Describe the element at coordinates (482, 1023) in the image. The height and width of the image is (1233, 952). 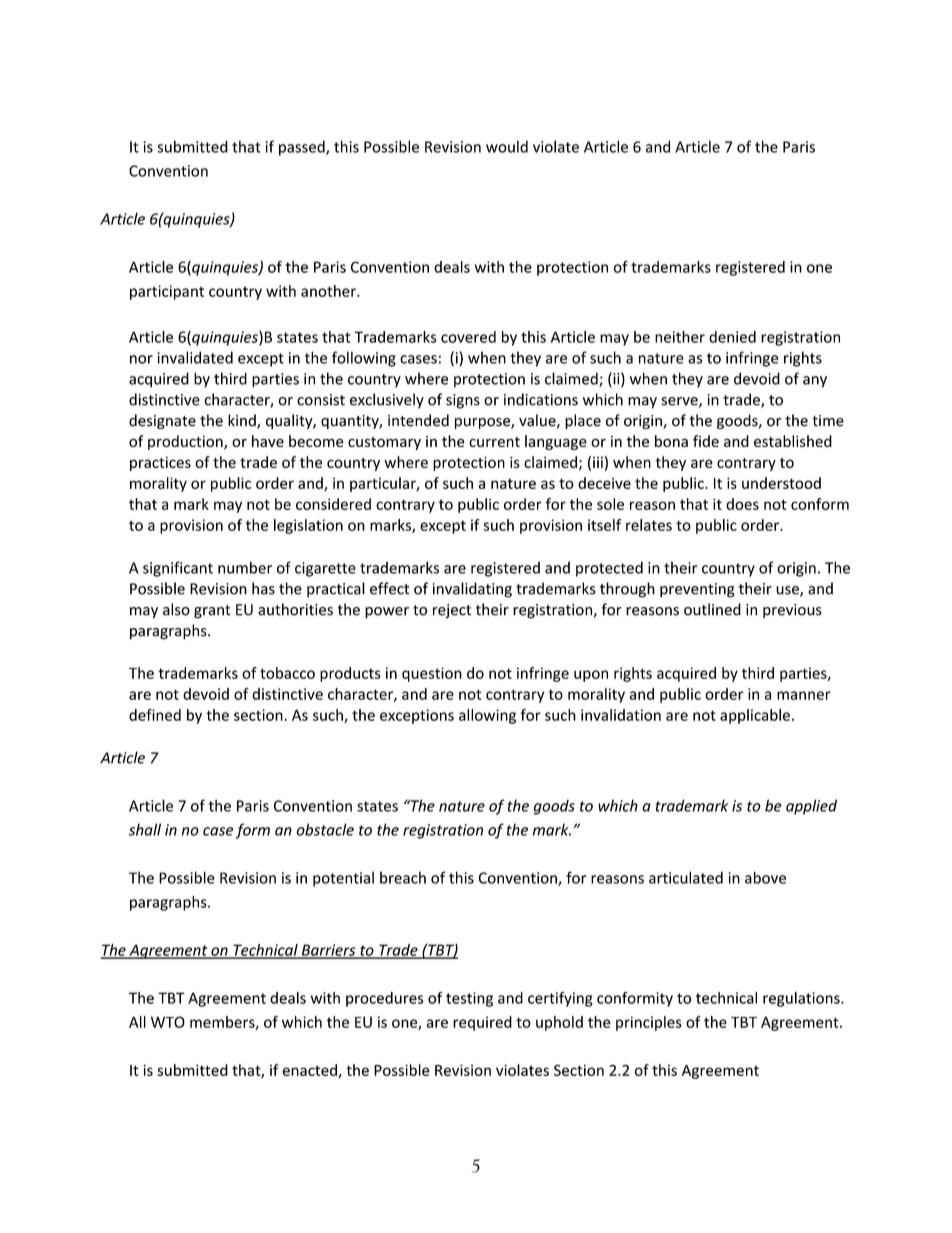
I see `required` at that location.
